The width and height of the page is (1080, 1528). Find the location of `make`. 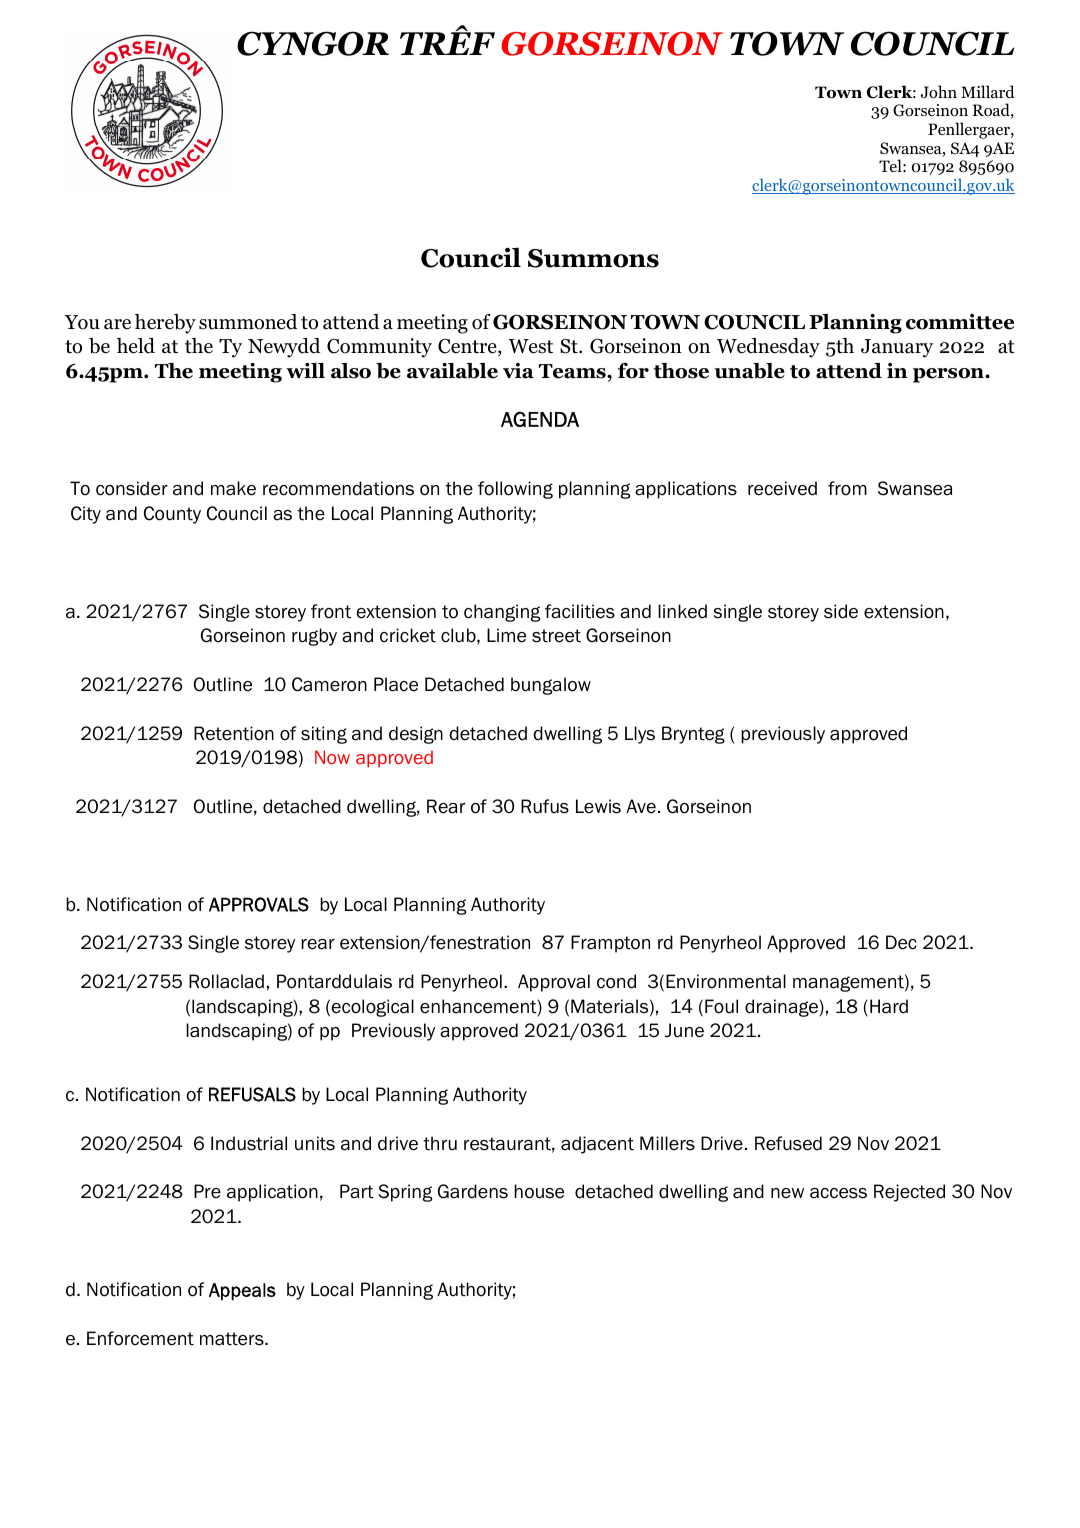

make is located at coordinates (233, 488).
